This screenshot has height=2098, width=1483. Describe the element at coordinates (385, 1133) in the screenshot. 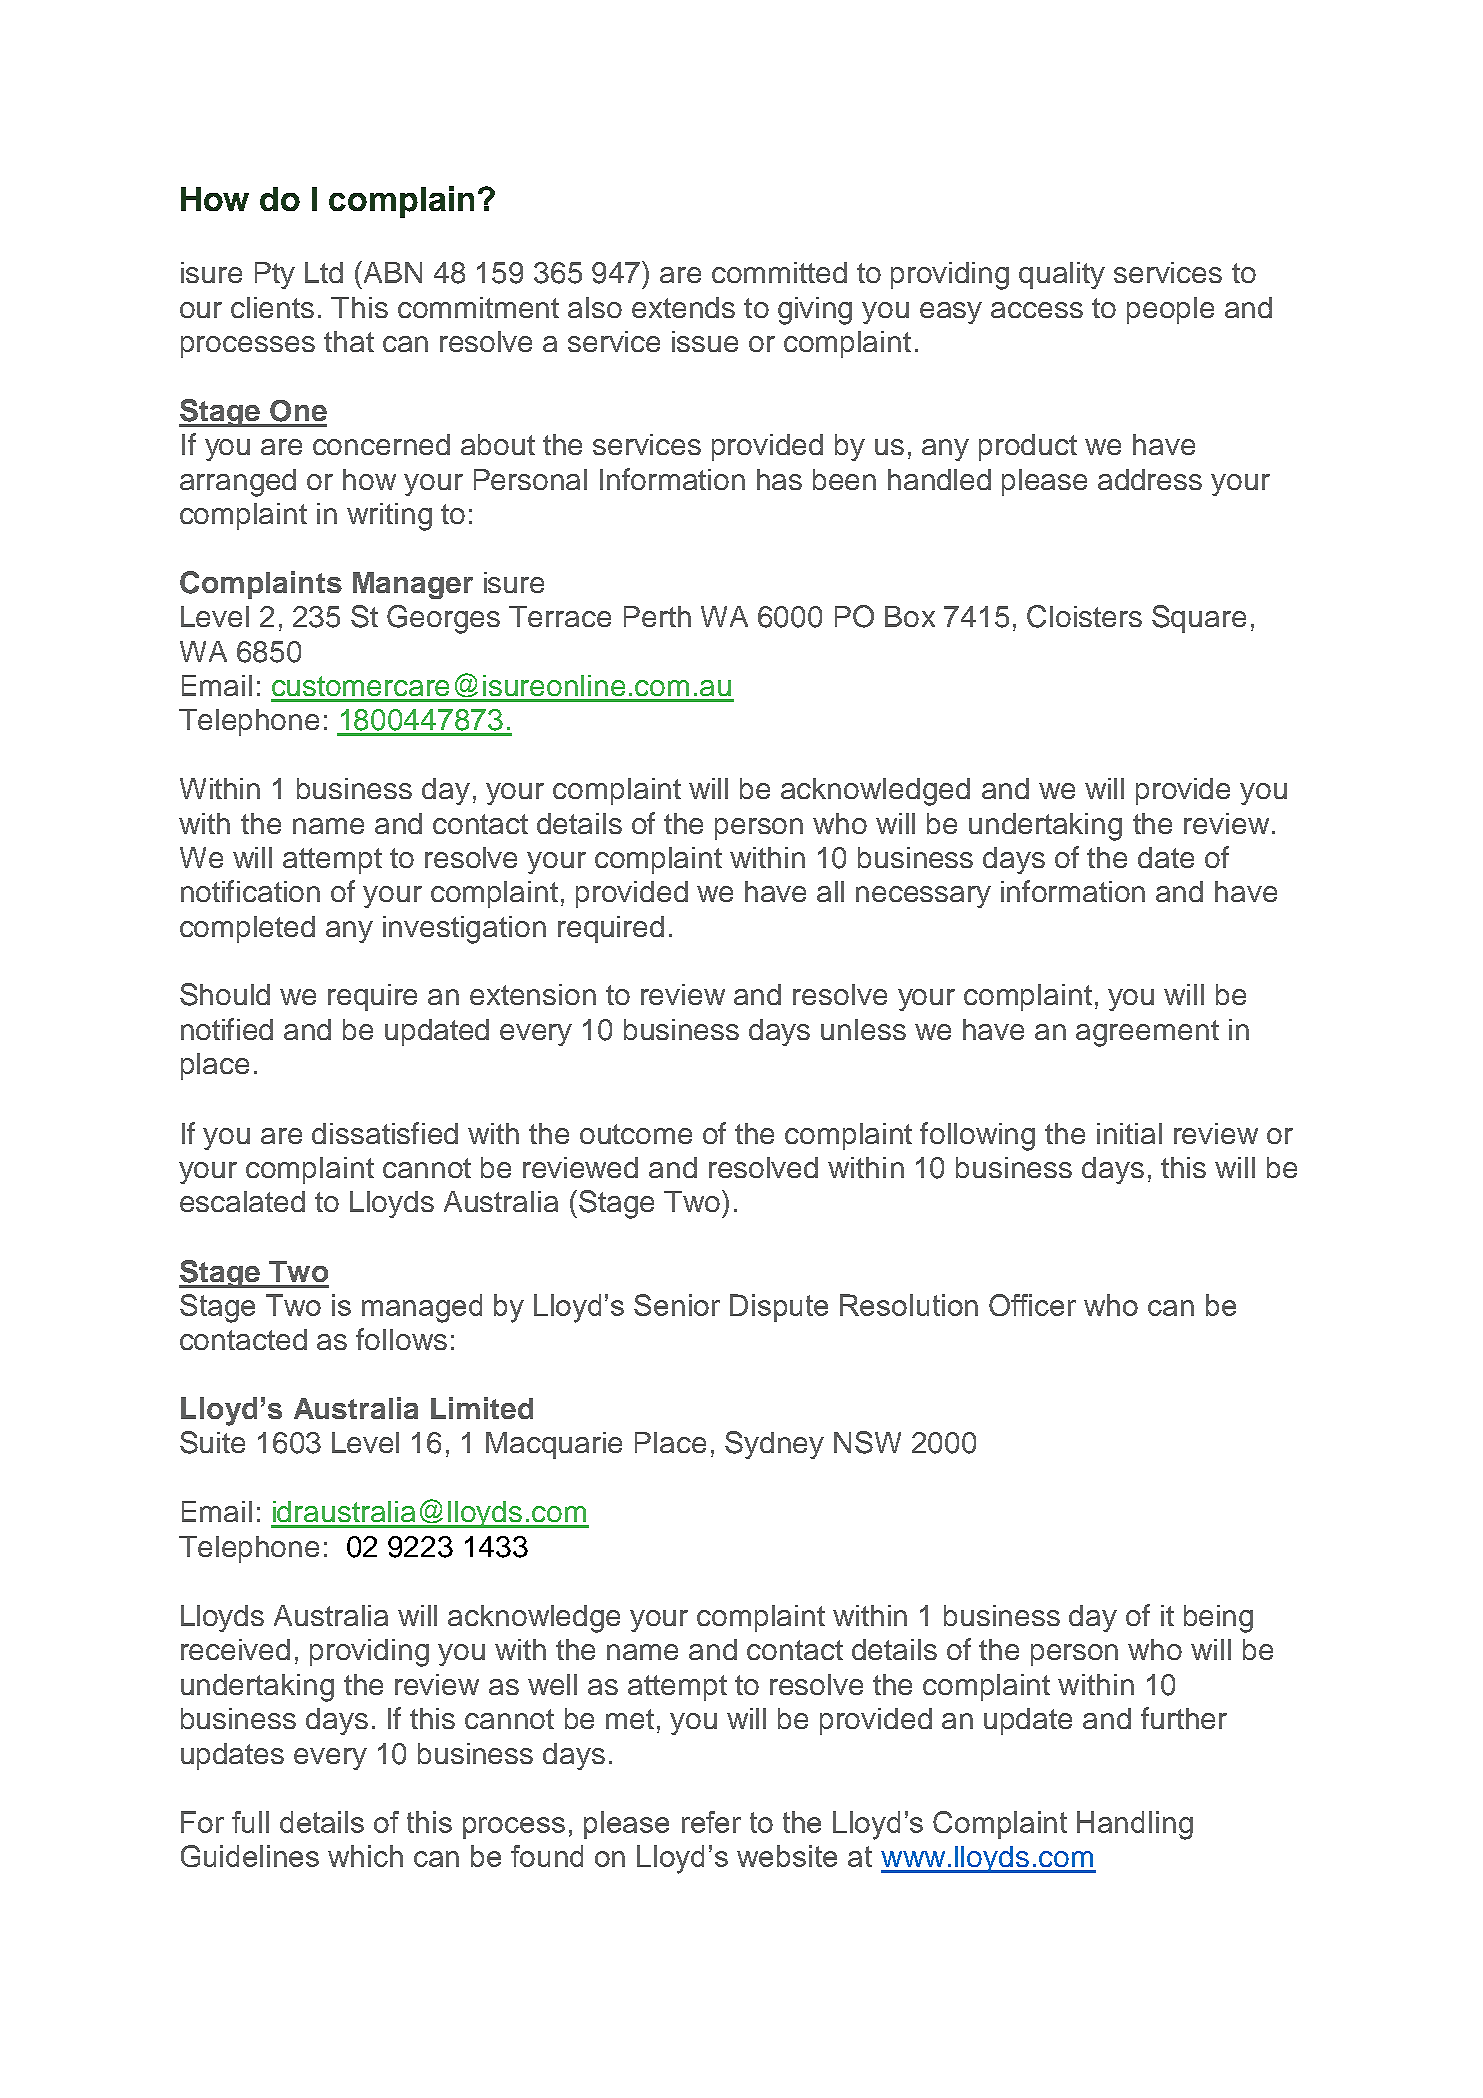

I see `dissatisfied` at that location.
